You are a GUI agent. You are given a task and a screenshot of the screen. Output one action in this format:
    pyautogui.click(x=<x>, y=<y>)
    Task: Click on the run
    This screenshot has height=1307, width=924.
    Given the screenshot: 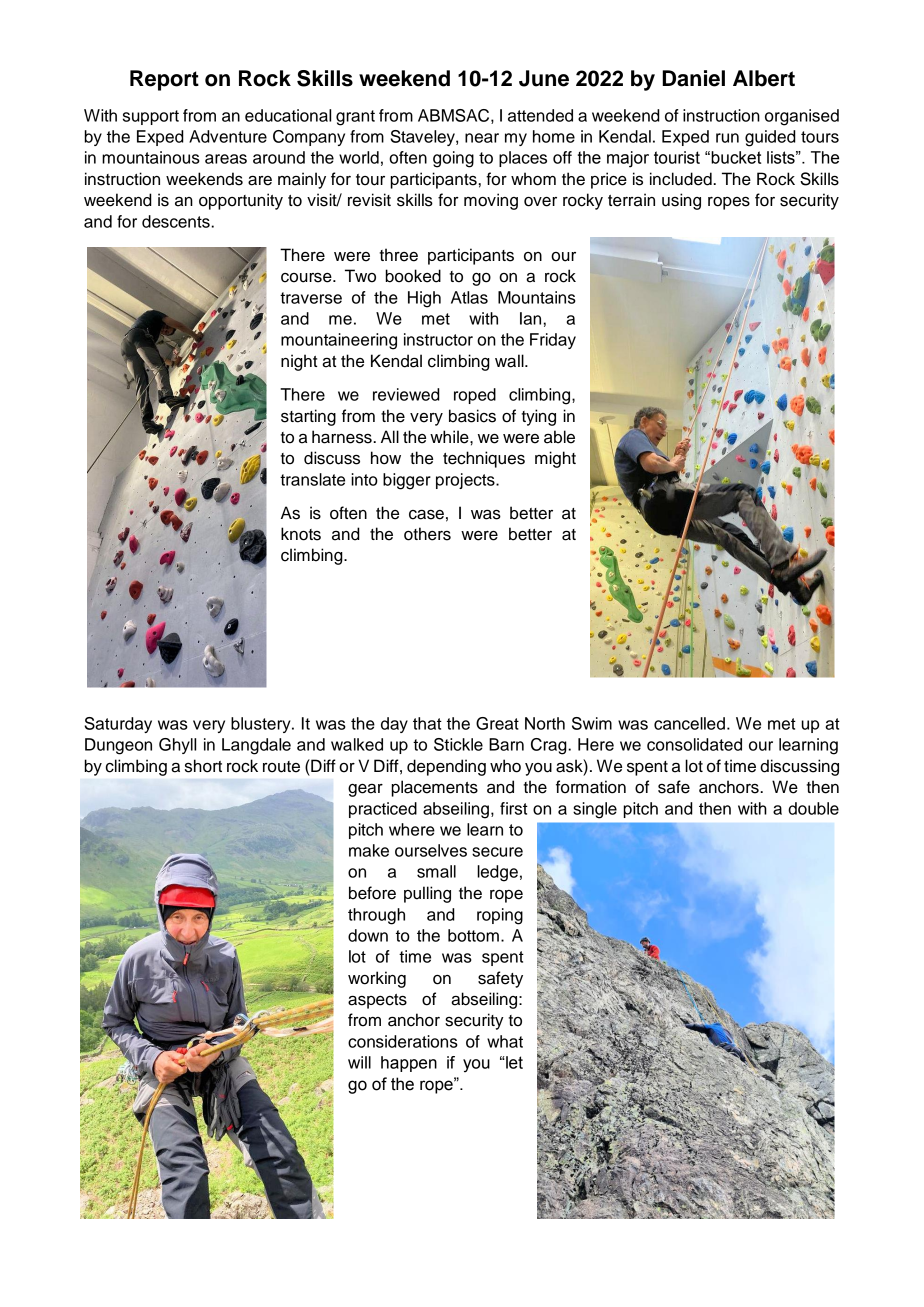 What is the action you would take?
    pyautogui.click(x=727, y=138)
